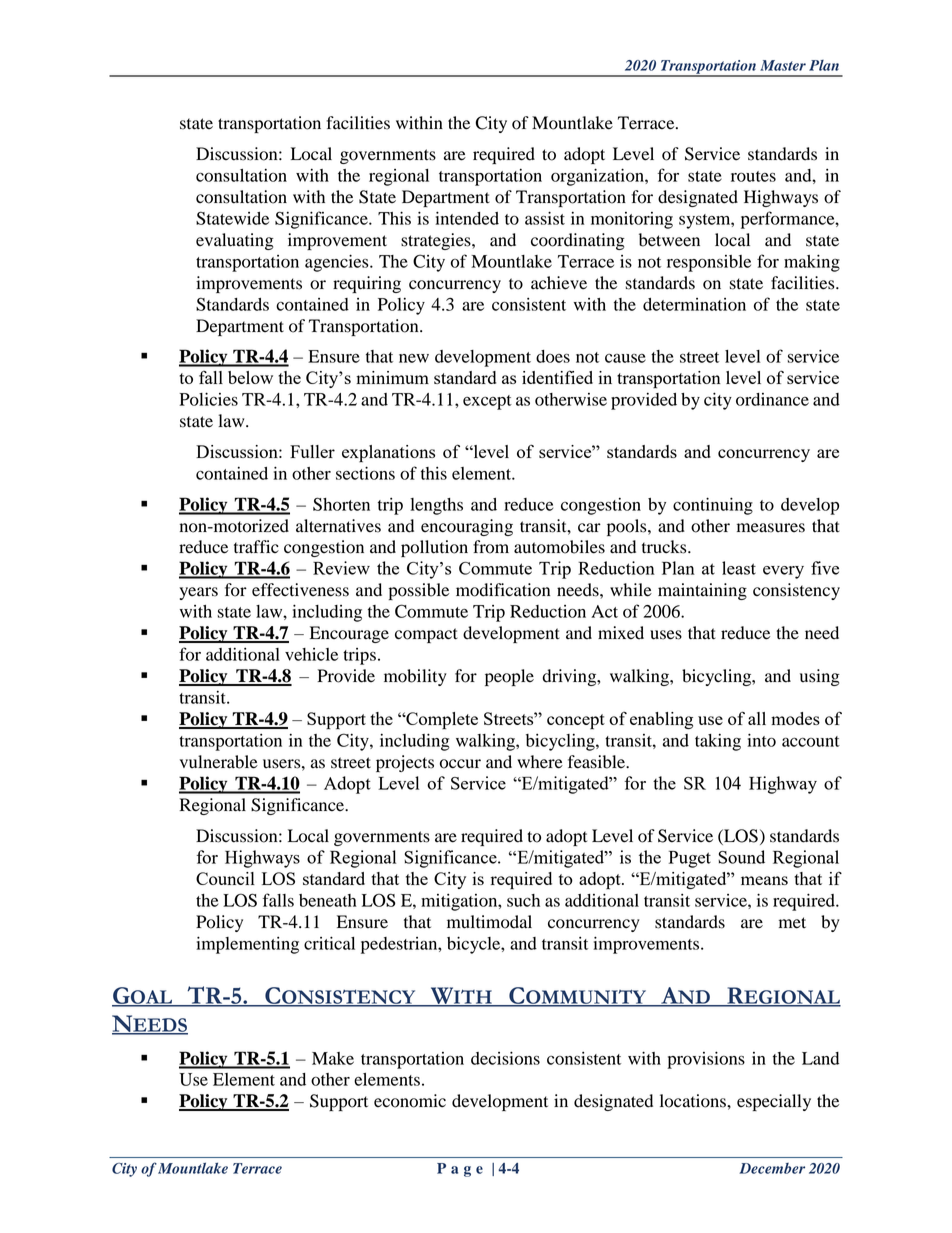  What do you see at coordinates (694, 304) in the page?
I see `determination` at bounding box center [694, 304].
